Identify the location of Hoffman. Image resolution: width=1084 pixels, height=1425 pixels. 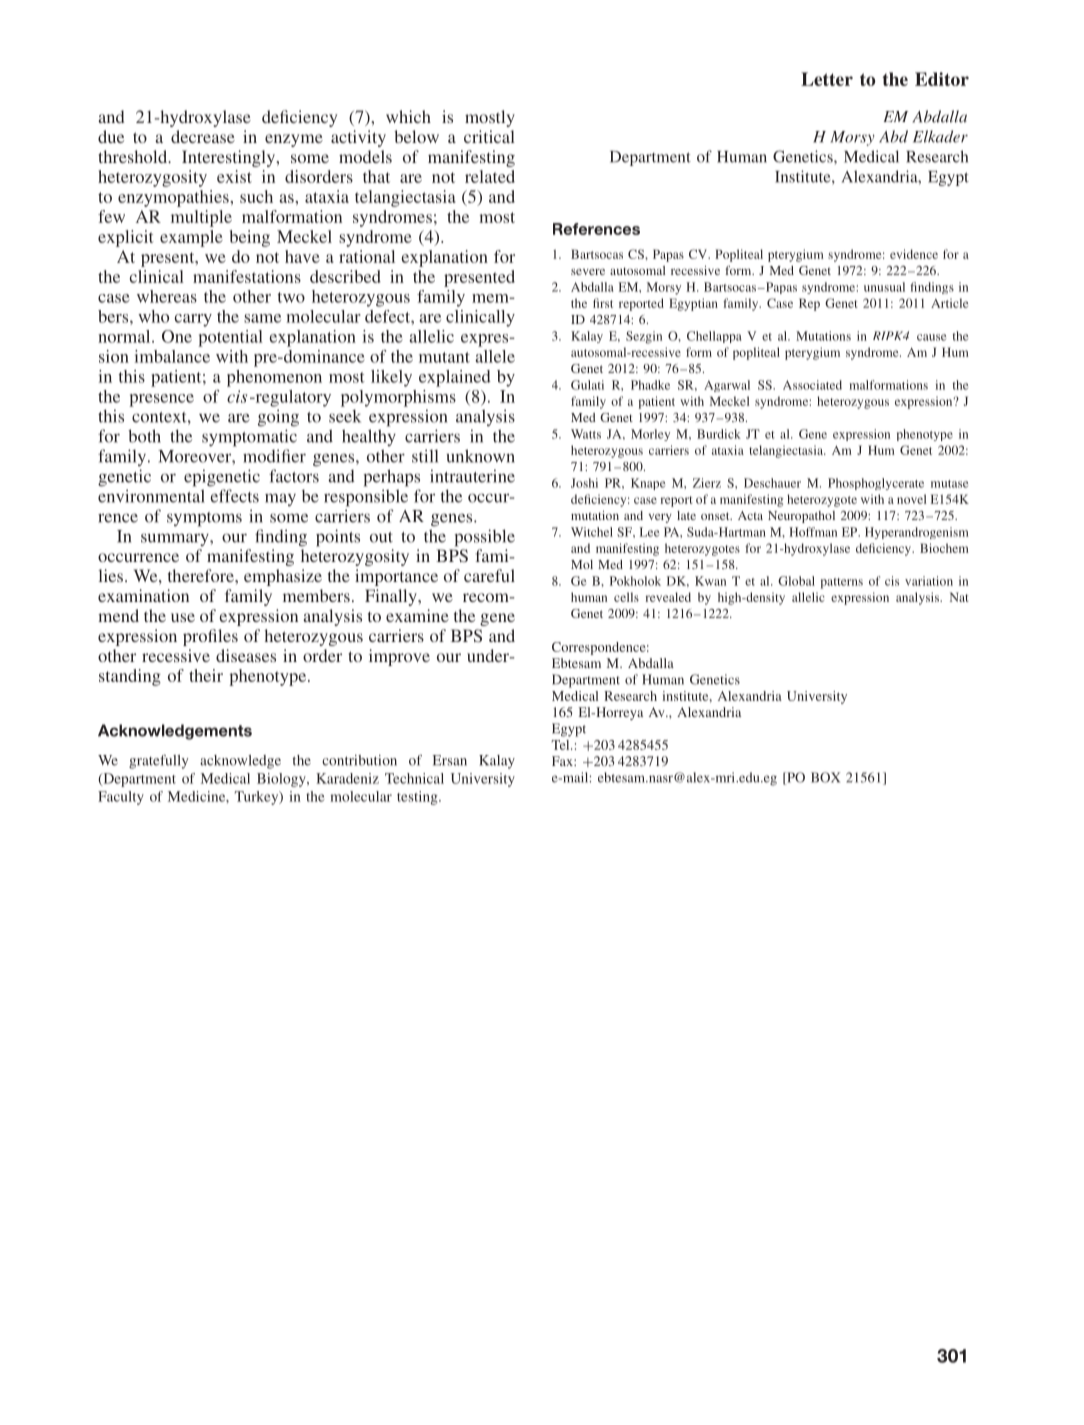
(813, 532).
